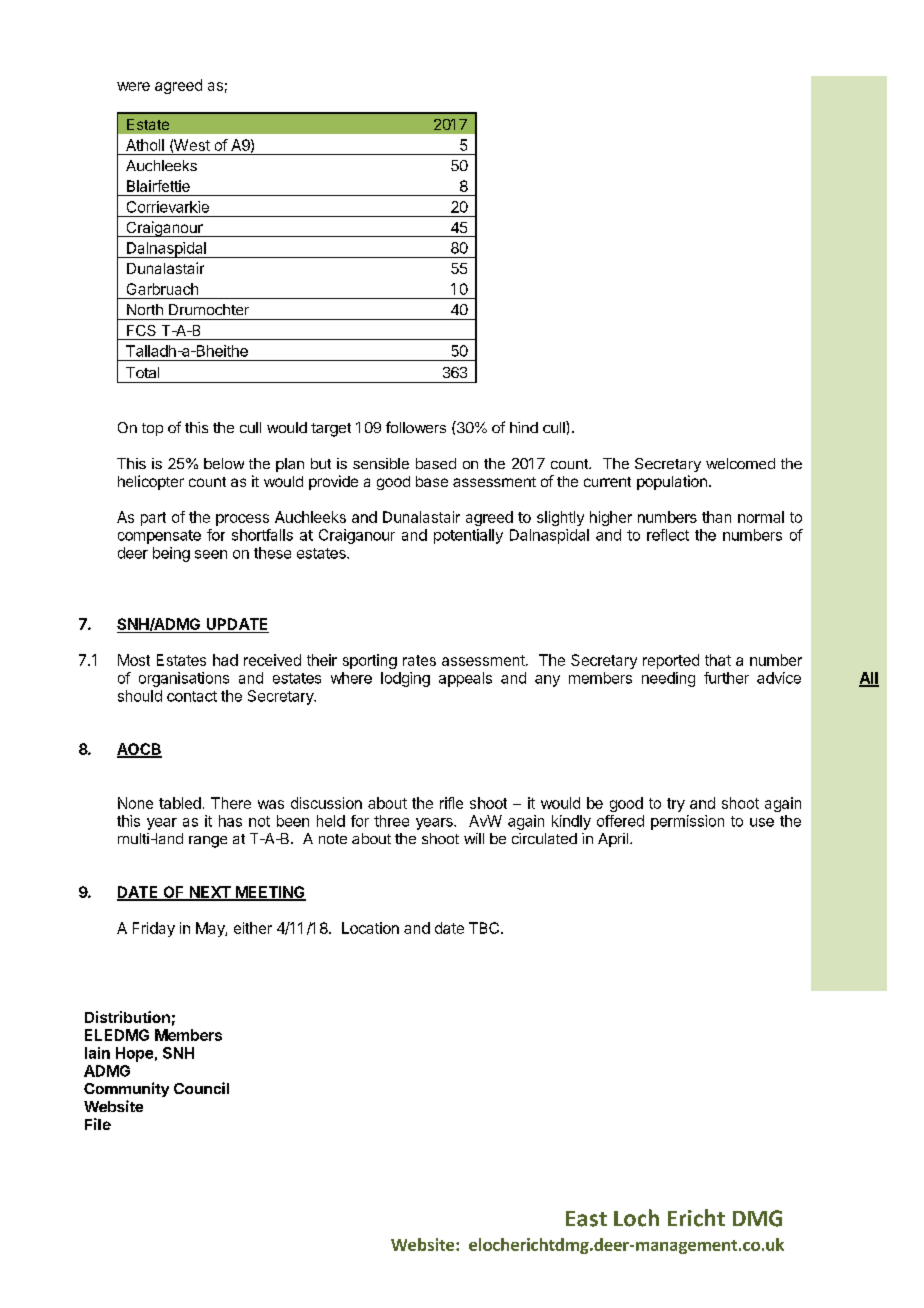 This image has height=1308, width=924. I want to click on permission, so click(687, 822).
